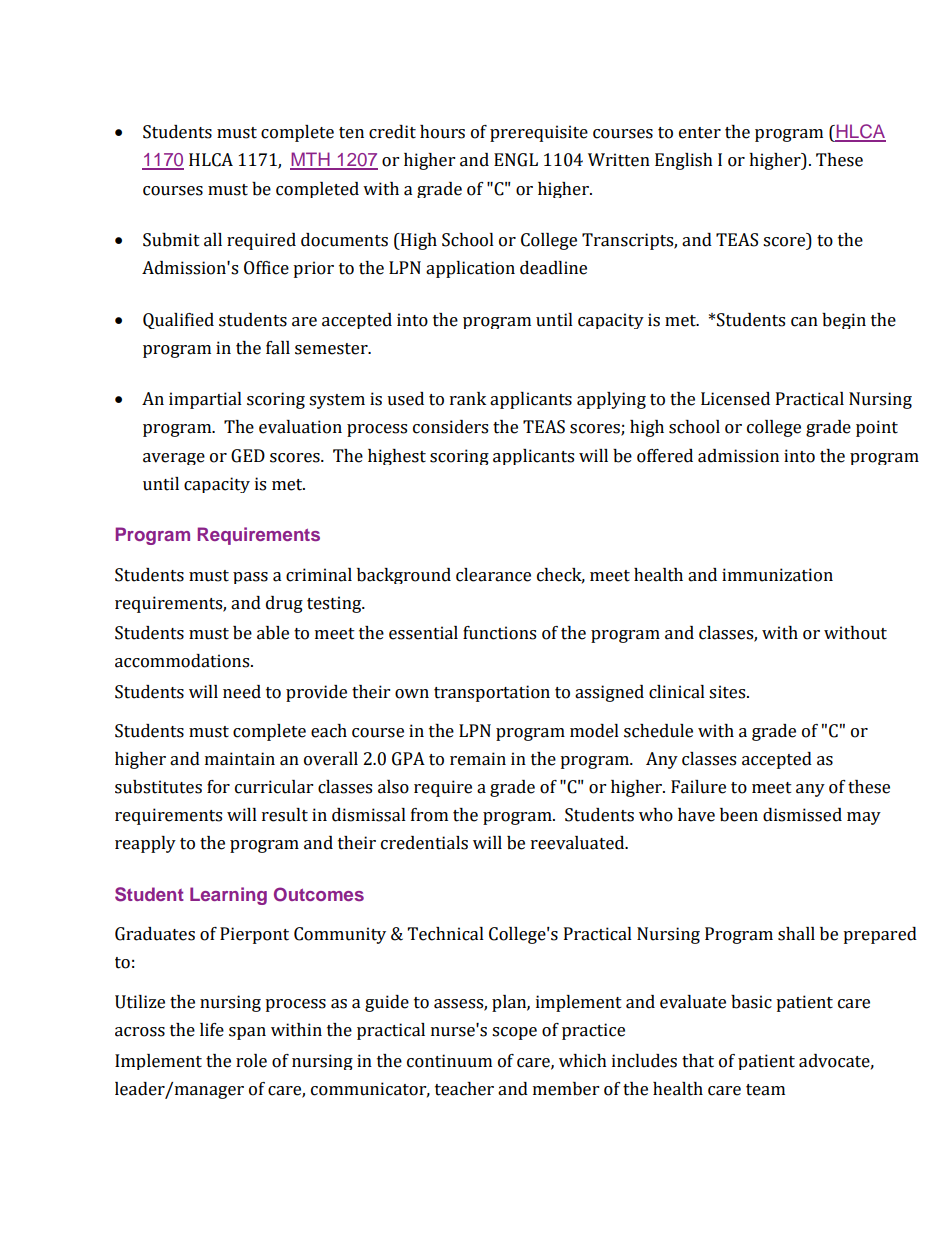  Describe the element at coordinates (248, 456) in the page. I see `GED` at that location.
